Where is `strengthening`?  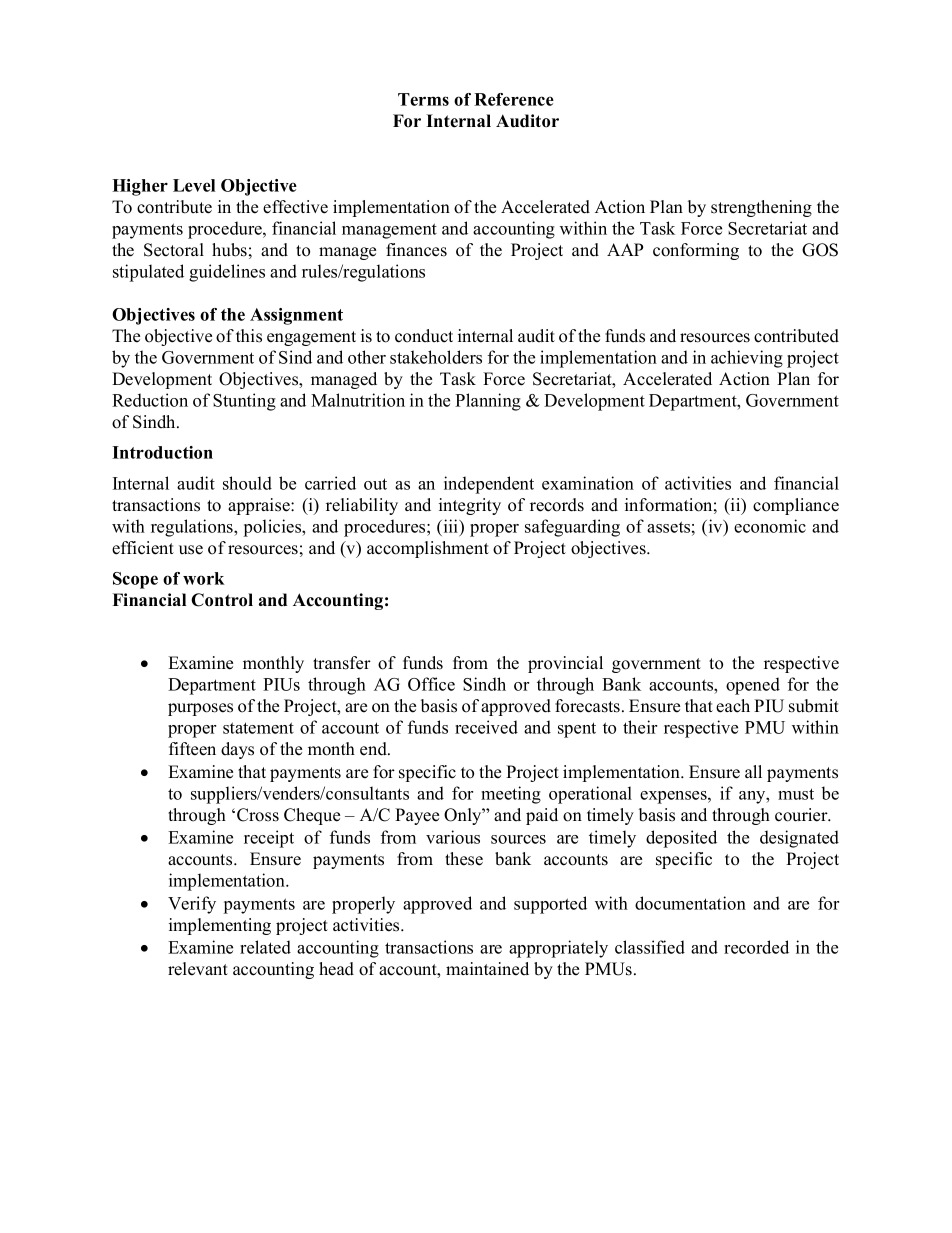 strengthening is located at coordinates (761, 208).
